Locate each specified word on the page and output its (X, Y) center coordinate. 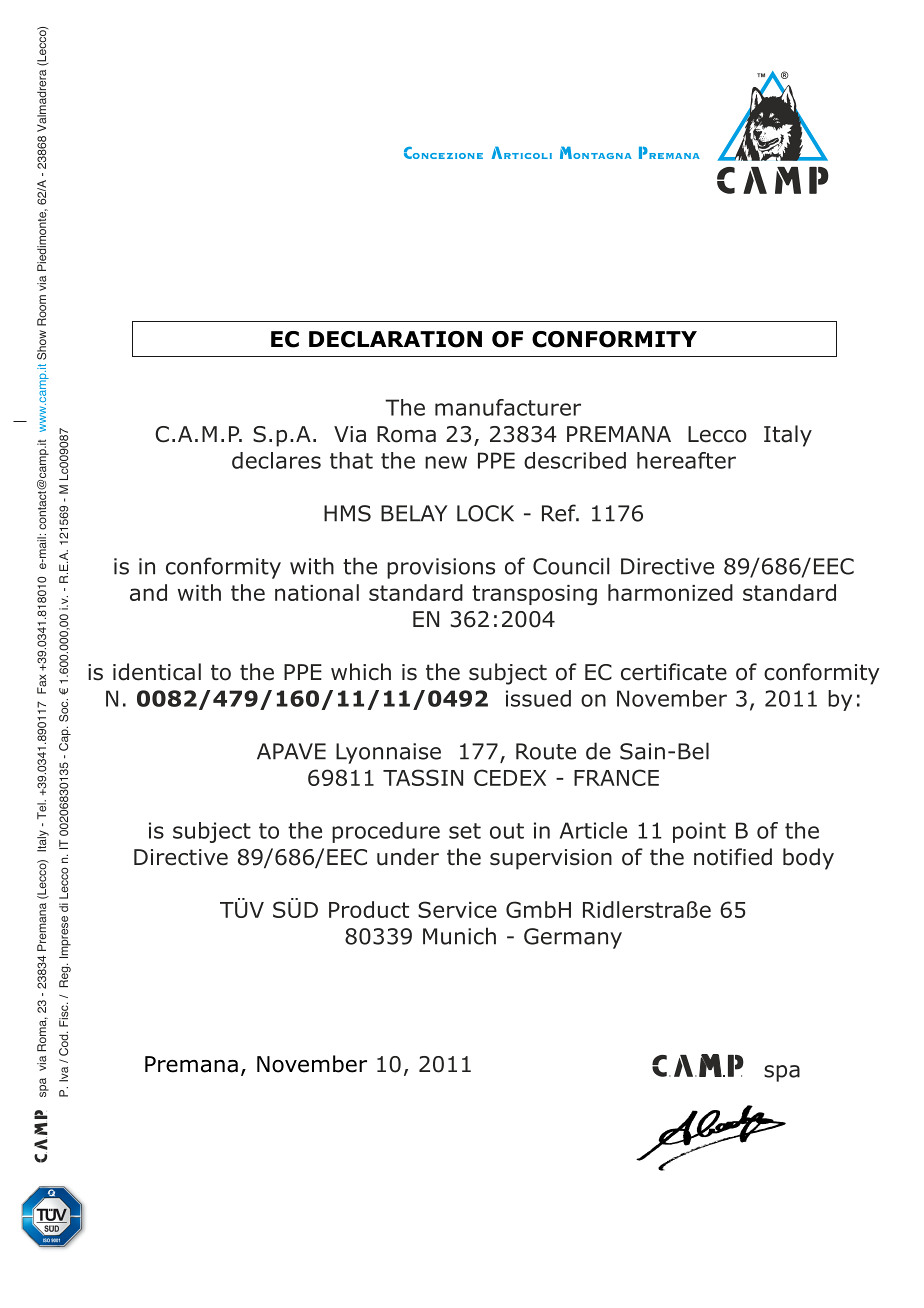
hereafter (686, 460)
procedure (386, 832)
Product (369, 909)
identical (157, 672)
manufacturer (508, 407)
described (575, 460)
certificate (674, 672)
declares (276, 460)
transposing (534, 595)
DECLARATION (395, 339)
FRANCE (616, 777)
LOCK (485, 513)
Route (546, 751)
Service (457, 909)
